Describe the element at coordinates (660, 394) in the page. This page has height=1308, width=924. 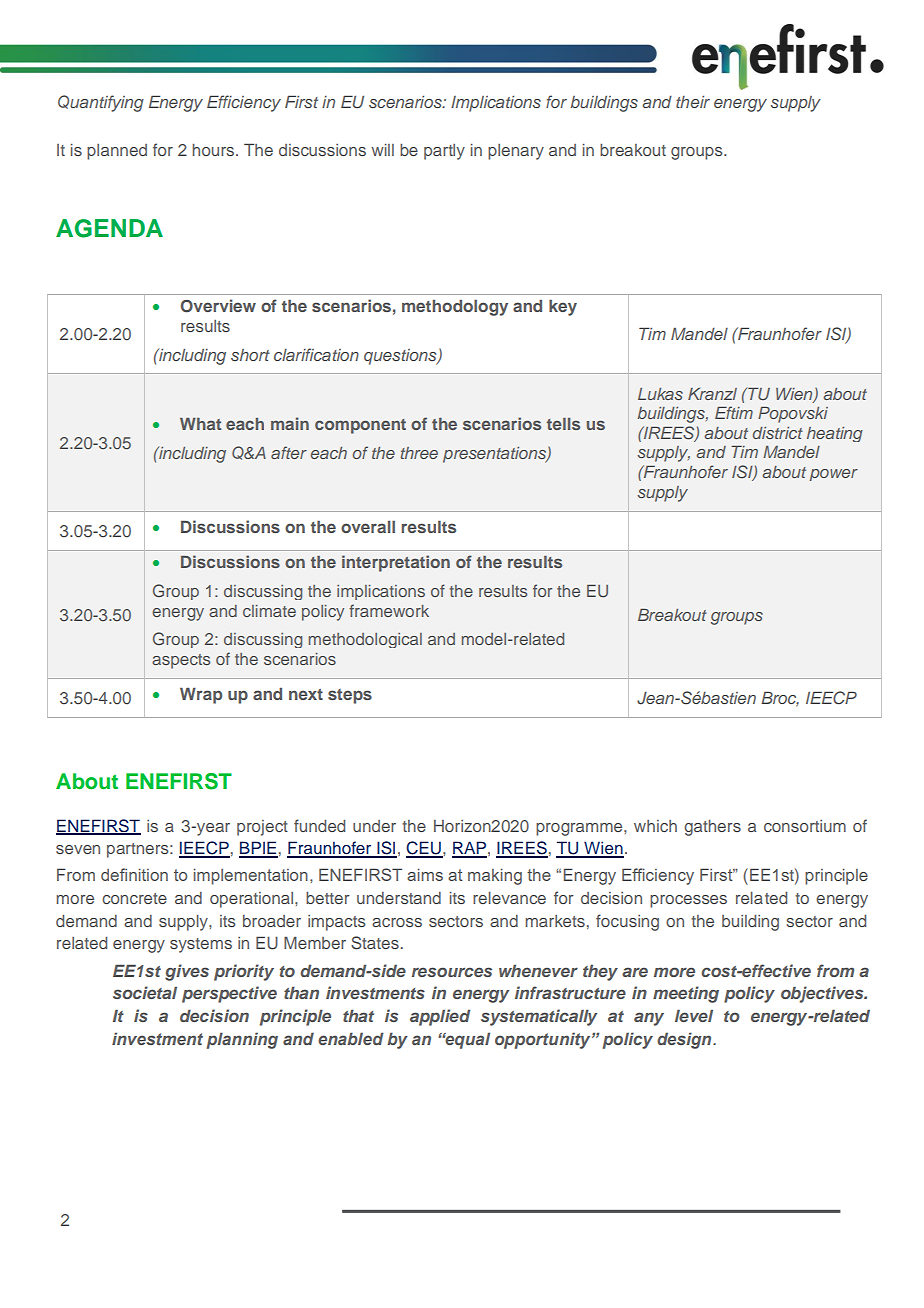
I see `Lukas` at that location.
